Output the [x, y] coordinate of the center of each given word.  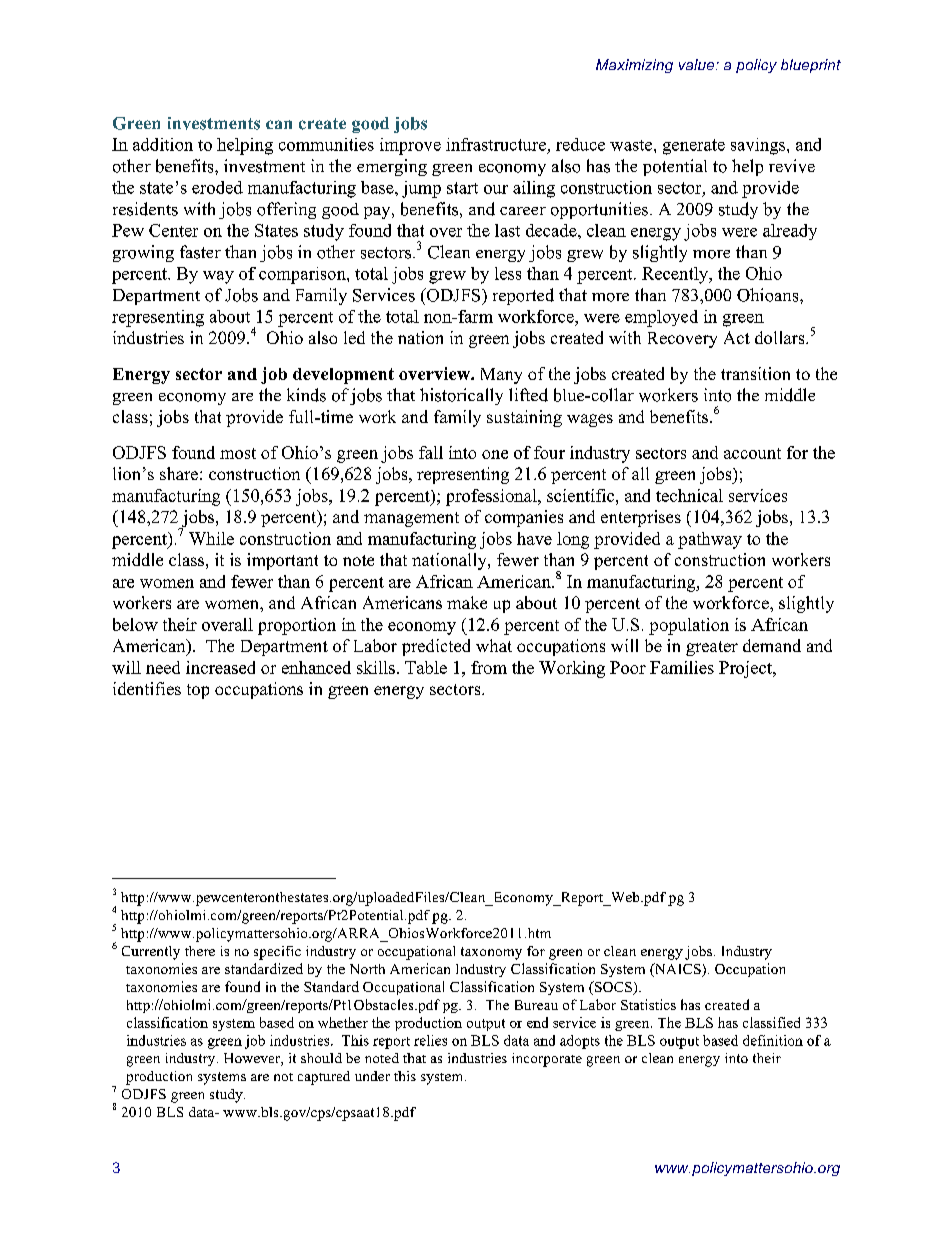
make [467, 602]
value [698, 64]
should [321, 1058]
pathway [710, 540]
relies [430, 1040]
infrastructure [496, 144]
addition [163, 144]
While [211, 538]
